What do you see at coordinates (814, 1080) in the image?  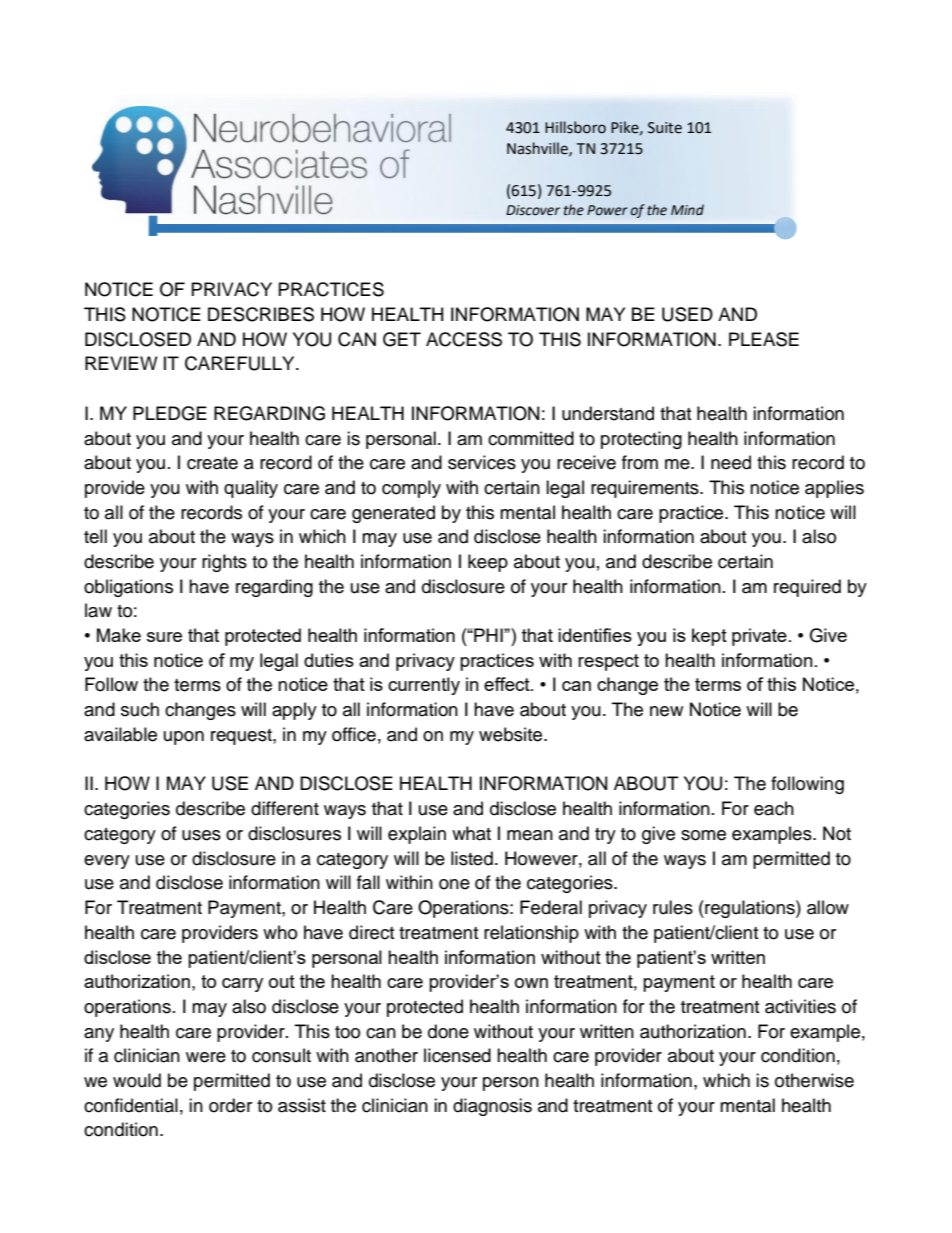 I see `otherwise` at bounding box center [814, 1080].
